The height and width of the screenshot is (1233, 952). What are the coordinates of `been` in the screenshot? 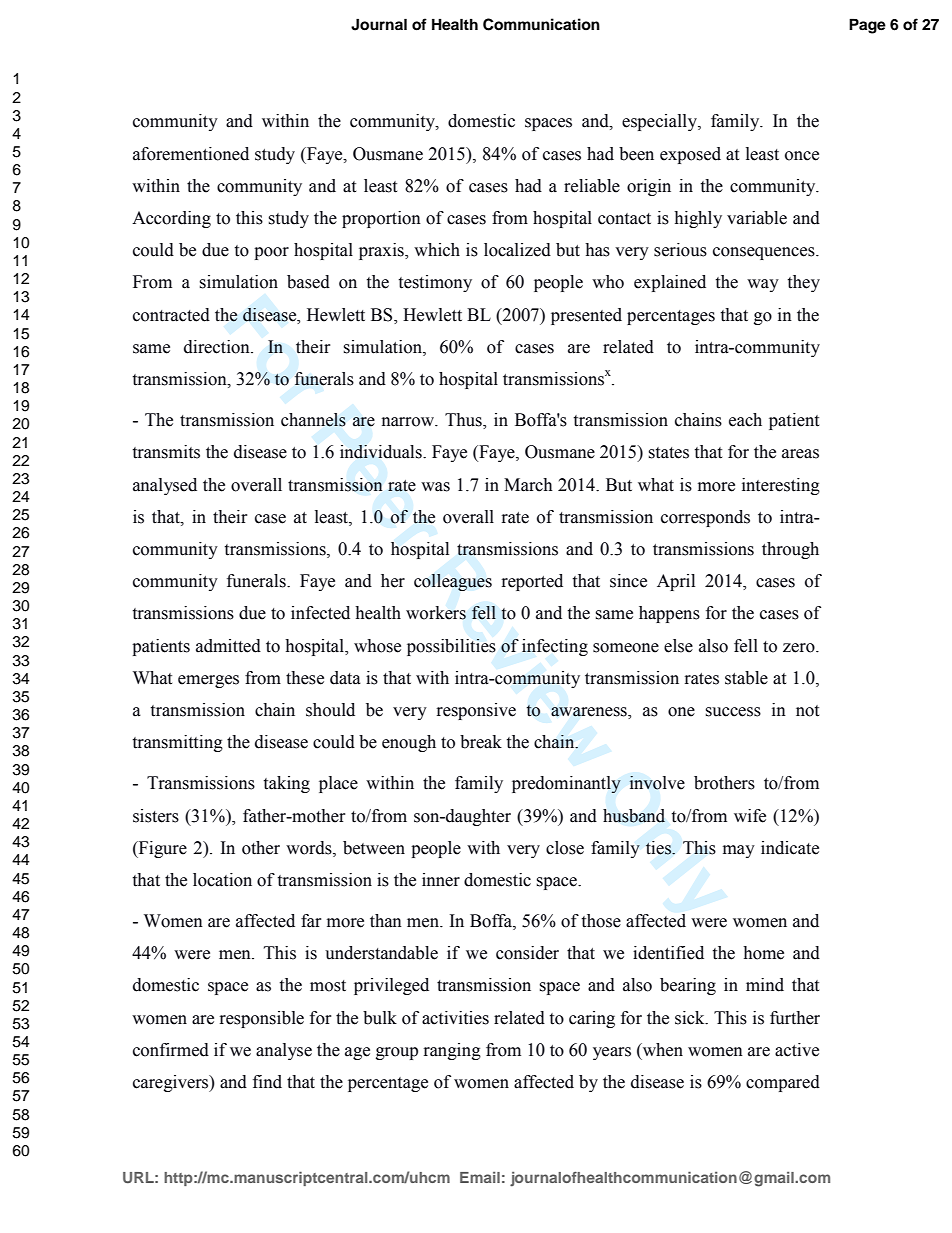 It's located at (636, 154).
